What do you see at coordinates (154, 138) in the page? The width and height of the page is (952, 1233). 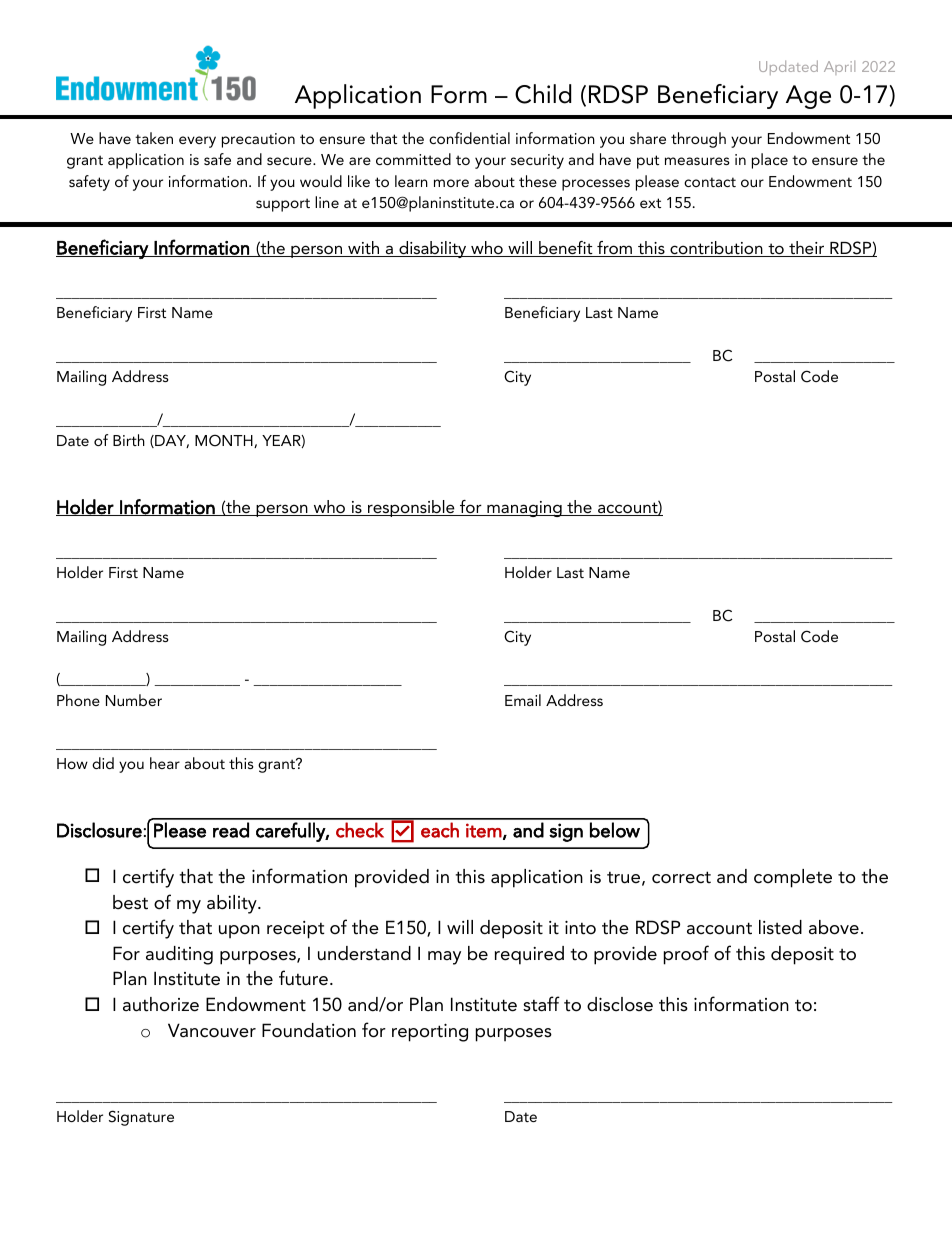 I see `taken` at bounding box center [154, 138].
